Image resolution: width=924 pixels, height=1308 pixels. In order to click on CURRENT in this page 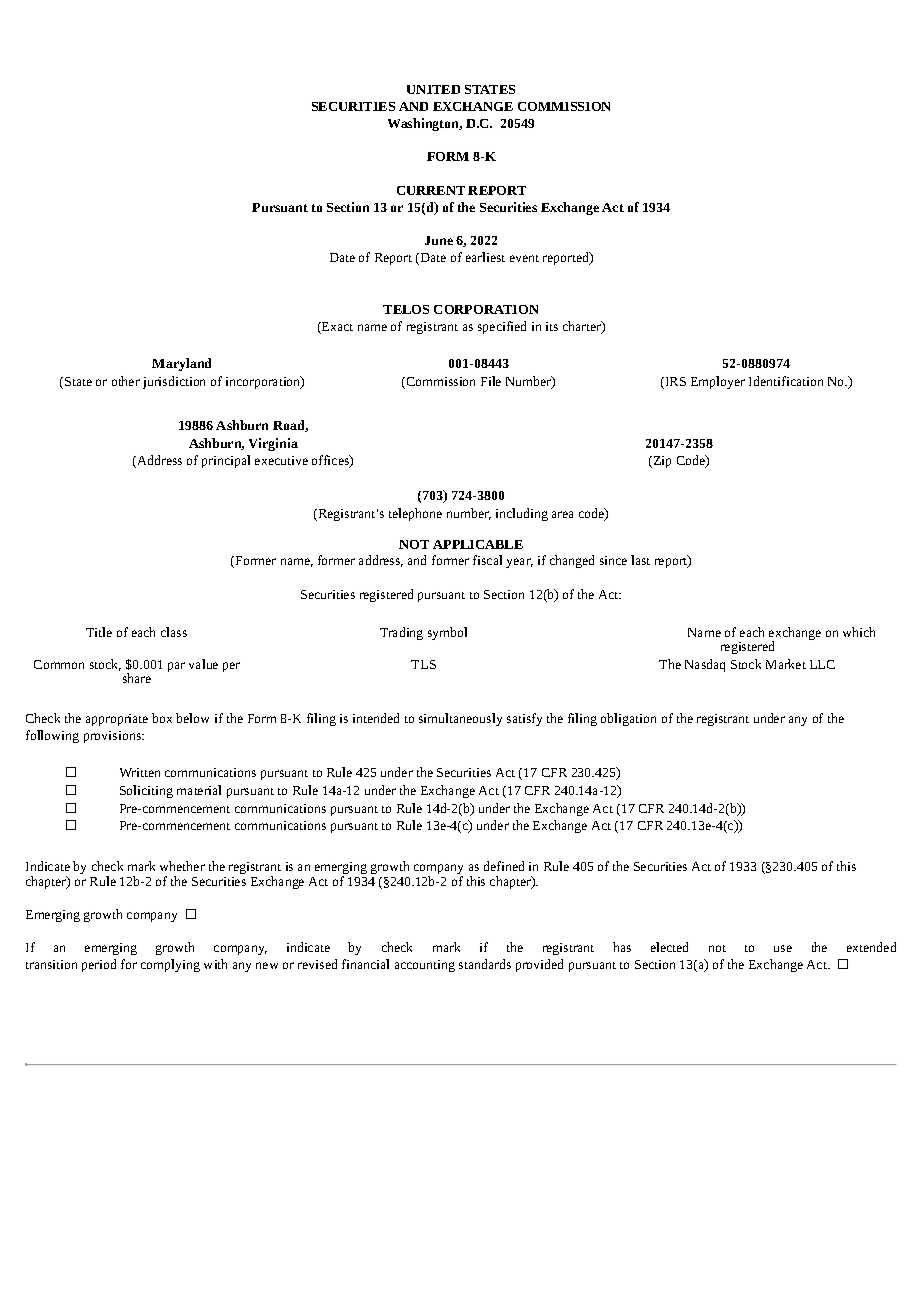, I will do `click(431, 190)`.
